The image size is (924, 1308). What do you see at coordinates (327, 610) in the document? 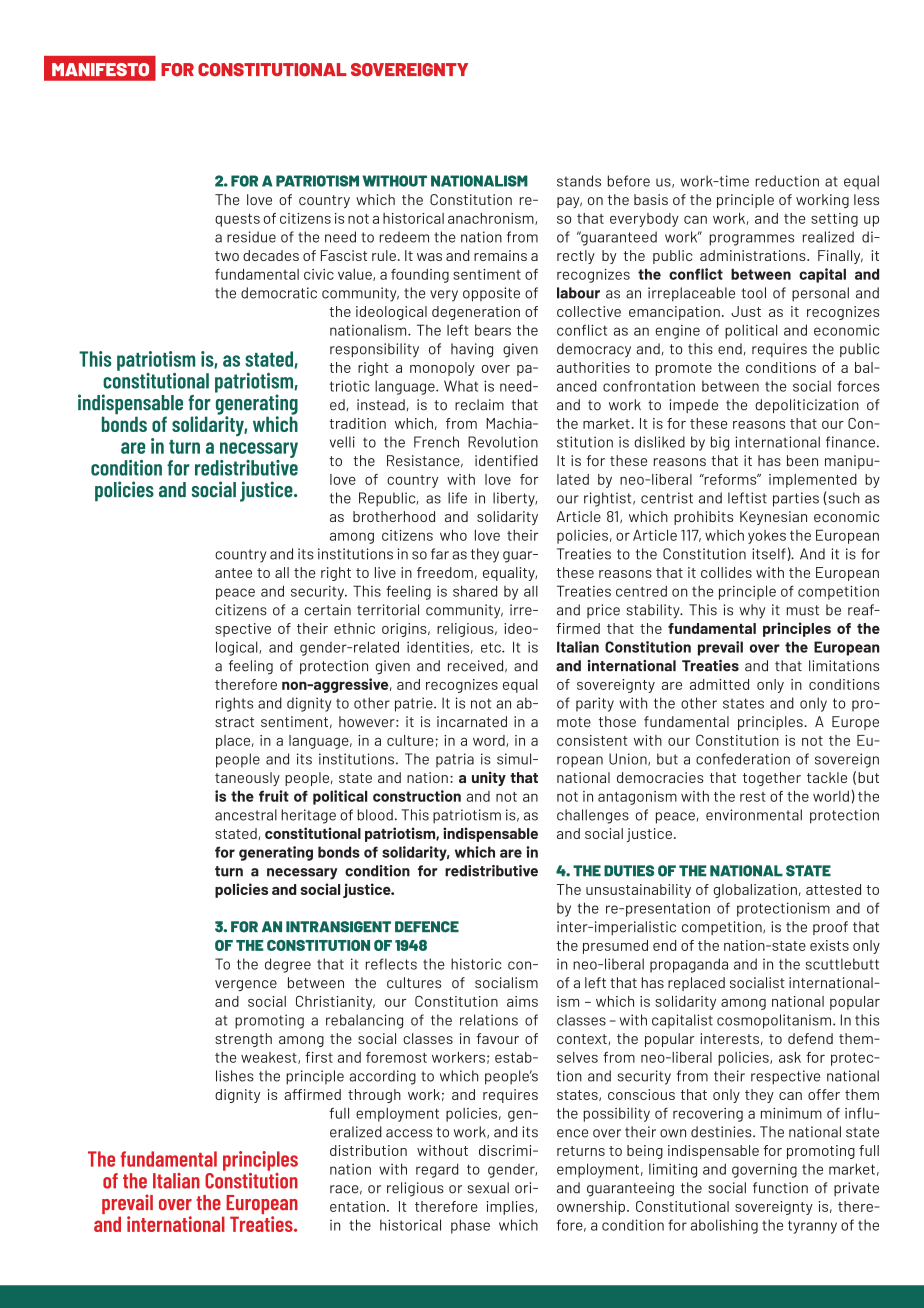
I see `certain` at bounding box center [327, 610].
